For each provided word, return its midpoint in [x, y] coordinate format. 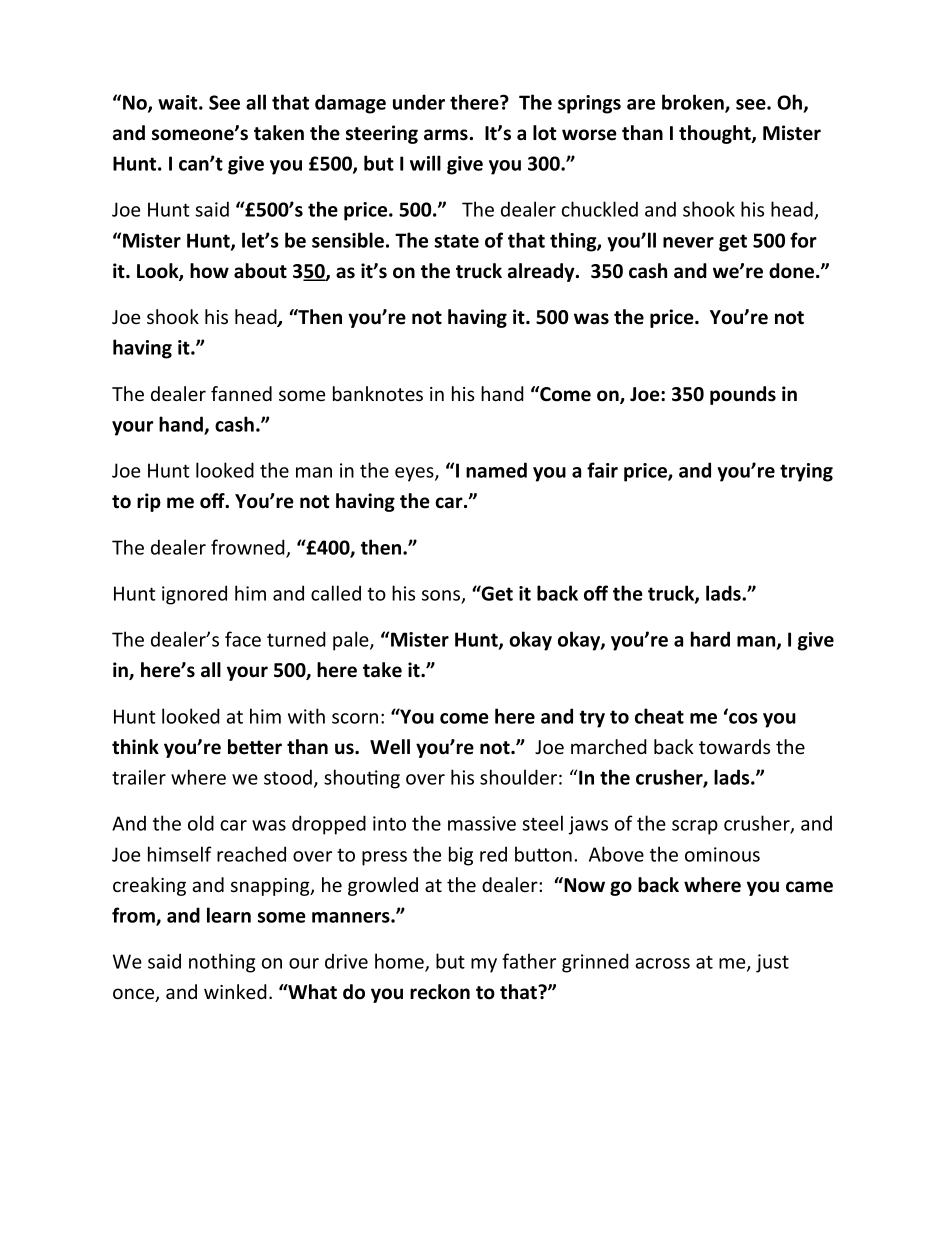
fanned [241, 393]
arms [446, 135]
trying [806, 472]
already [542, 272]
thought [716, 134]
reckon [440, 992]
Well [390, 747]
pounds [743, 395]
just [772, 963]
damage [350, 104]
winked [235, 991]
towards [734, 746]
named [496, 470]
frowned [249, 548]
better [255, 747]
